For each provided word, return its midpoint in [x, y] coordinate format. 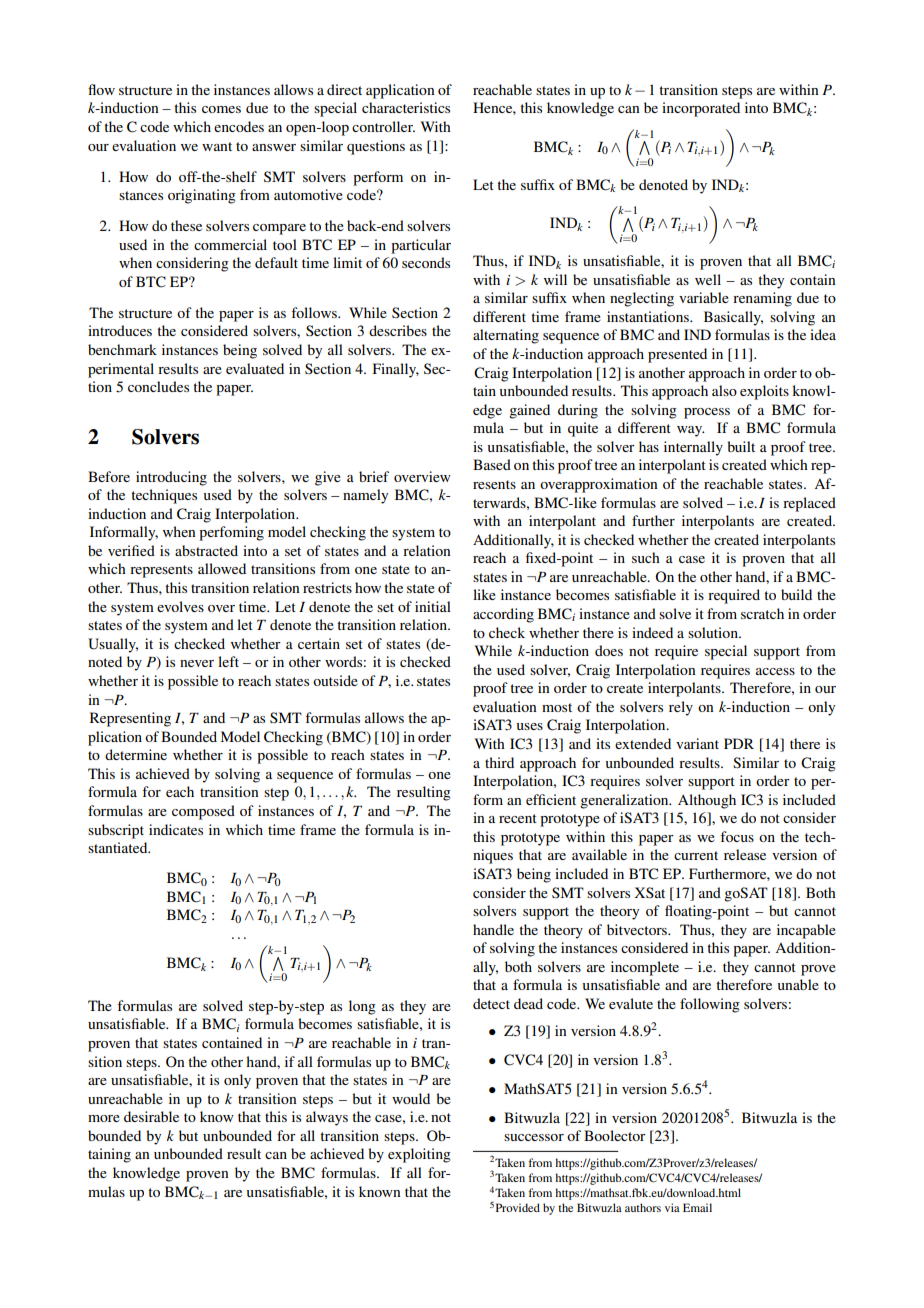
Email [697, 1207]
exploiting [419, 1155]
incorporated [701, 109]
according [503, 615]
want [217, 146]
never [197, 663]
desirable [151, 1116]
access [775, 671]
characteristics [406, 107]
